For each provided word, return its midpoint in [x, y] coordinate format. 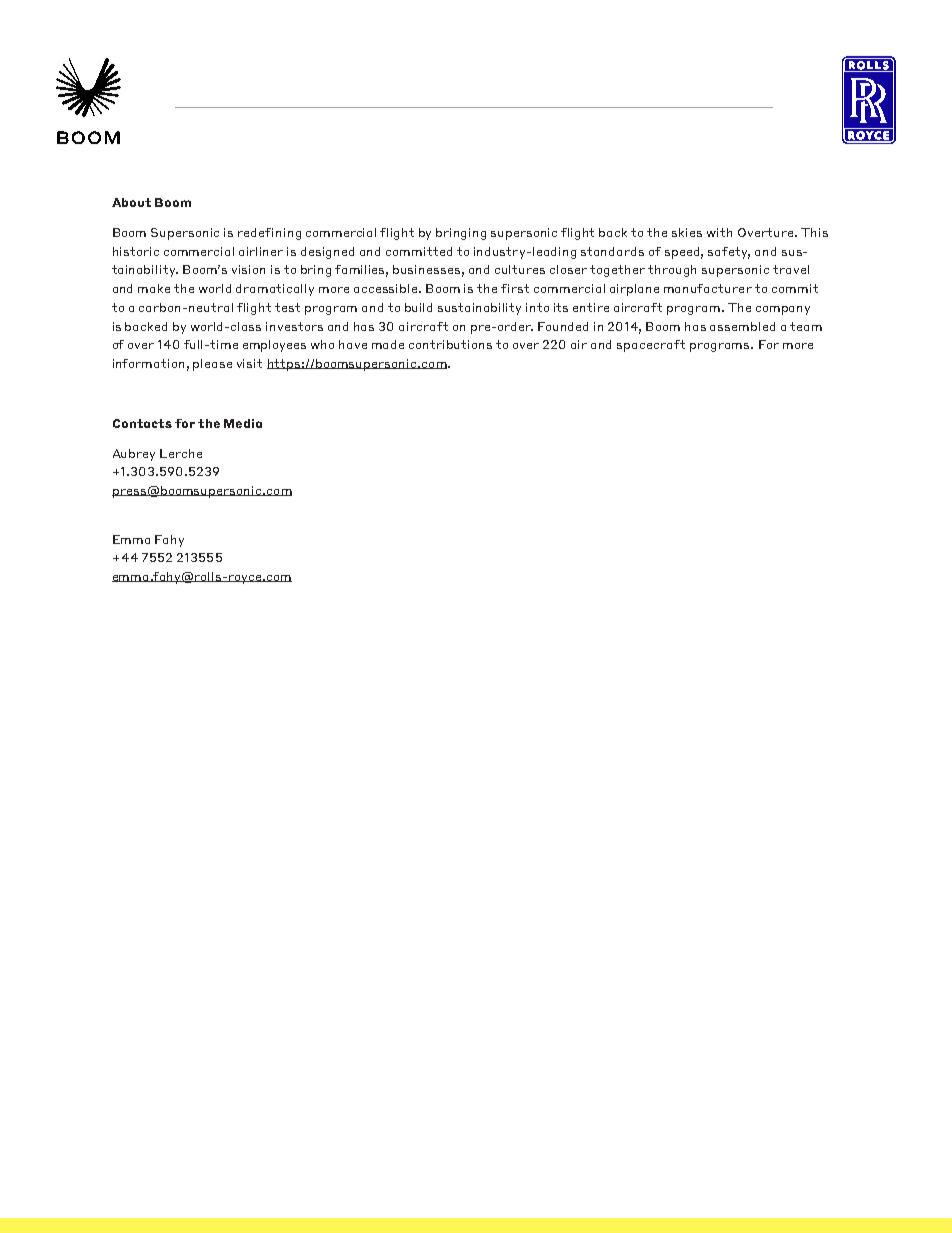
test [287, 307]
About [131, 202]
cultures [520, 269]
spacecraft [651, 346]
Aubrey [134, 455]
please [212, 365]
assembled [742, 326]
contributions [450, 344]
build [418, 307]
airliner [261, 251]
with [719, 232]
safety [729, 253]
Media [243, 423]
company [783, 310]
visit [249, 363]
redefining [269, 234]
